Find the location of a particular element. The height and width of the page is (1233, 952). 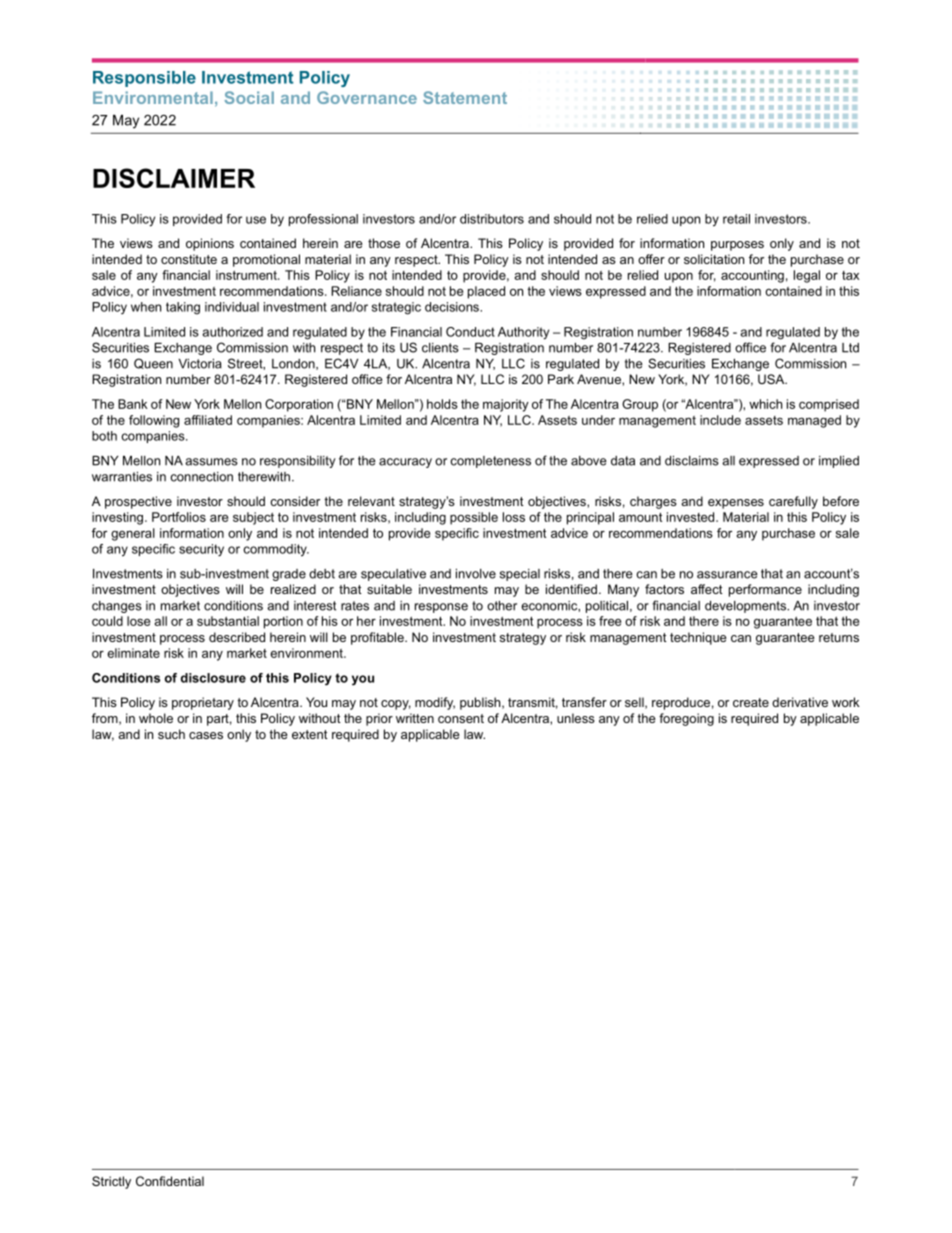

other is located at coordinates (502, 606).
